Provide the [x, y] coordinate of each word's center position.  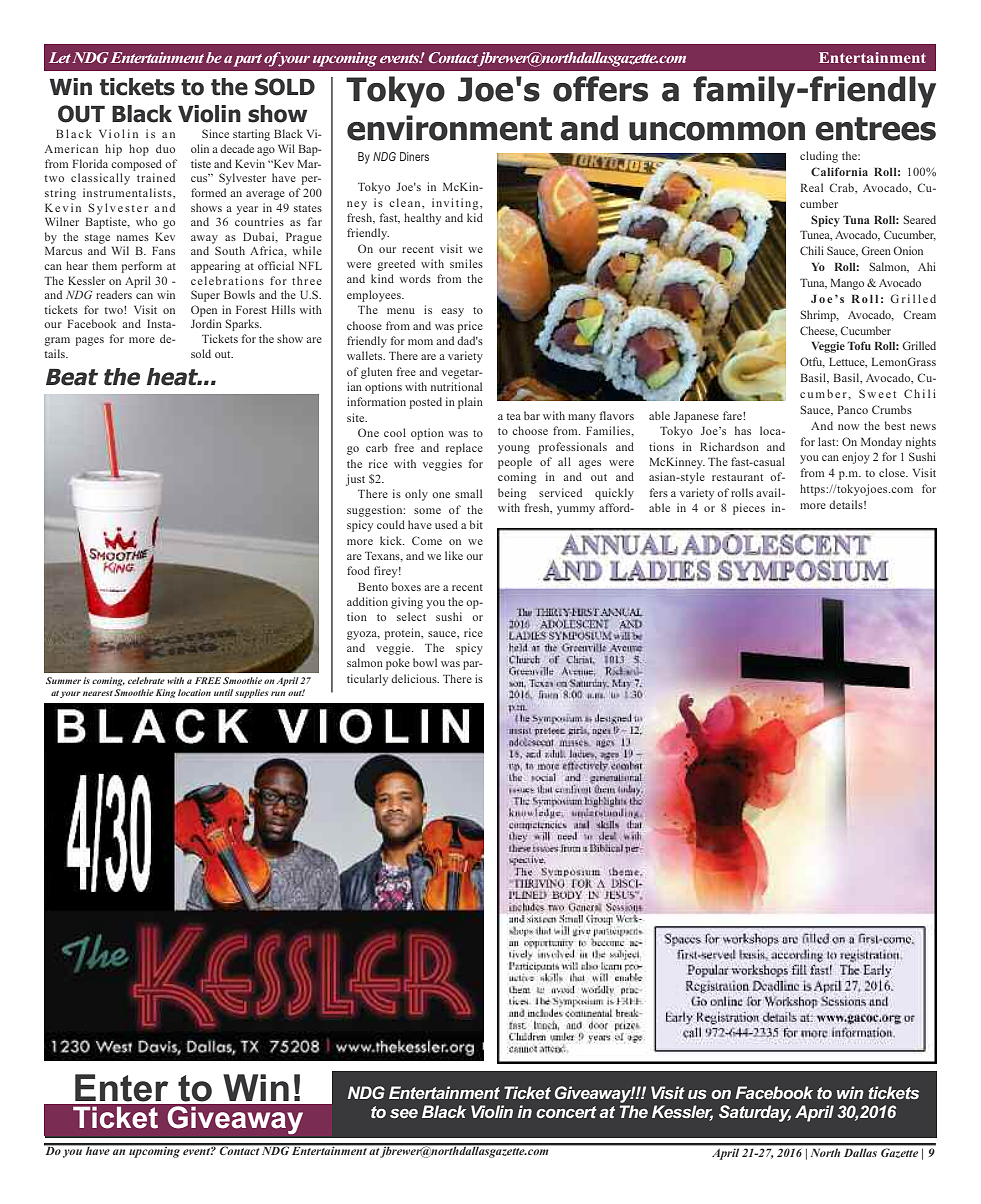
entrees [875, 129]
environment [449, 128]
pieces [749, 509]
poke [398, 664]
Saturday [755, 1113]
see [404, 1113]
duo [165, 148]
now [848, 427]
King [166, 693]
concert [566, 1112]
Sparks [243, 325]
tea [513, 416]
